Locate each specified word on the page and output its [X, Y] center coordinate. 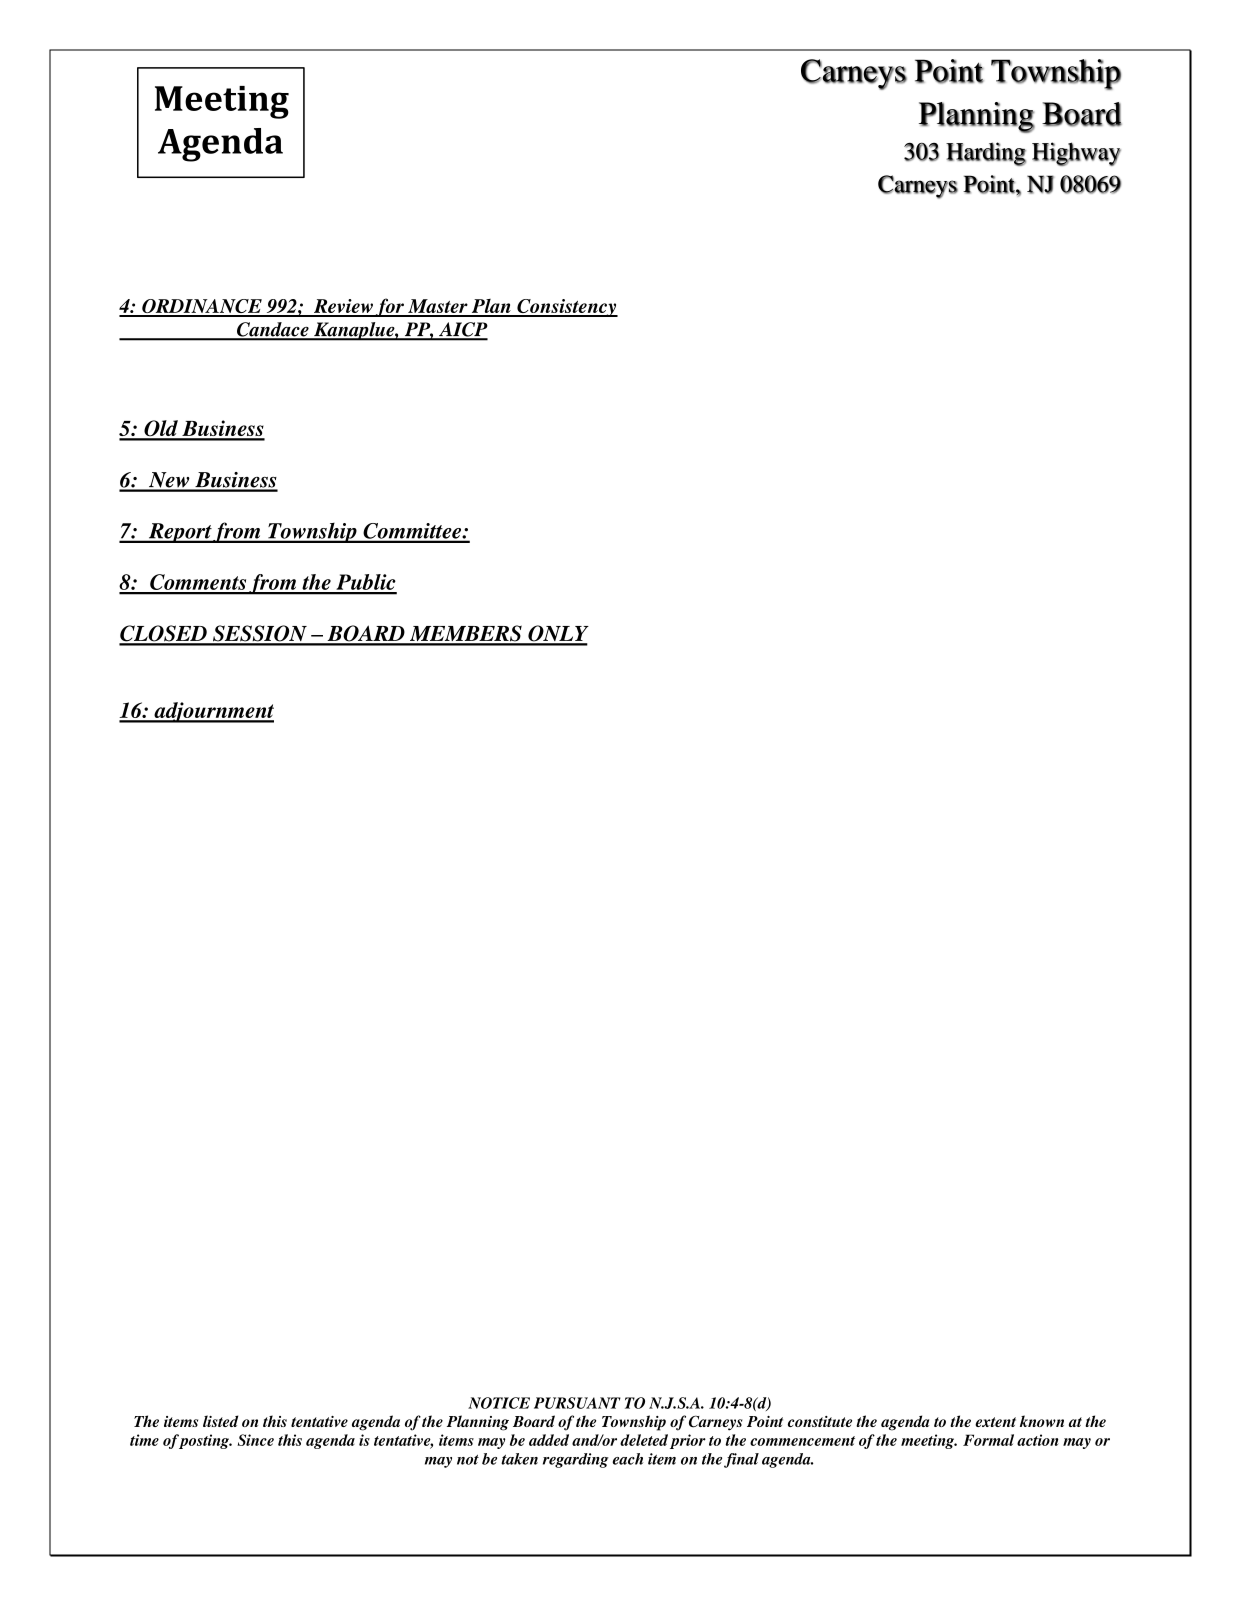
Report [179, 533]
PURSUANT [577, 1403]
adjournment [213, 712]
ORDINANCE [202, 307]
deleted [644, 1440]
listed [220, 1421]
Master [438, 307]
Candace [273, 330]
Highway [1076, 154]
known [1042, 1421]
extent [995, 1422]
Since [255, 1440]
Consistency [566, 308]
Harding [986, 154]
